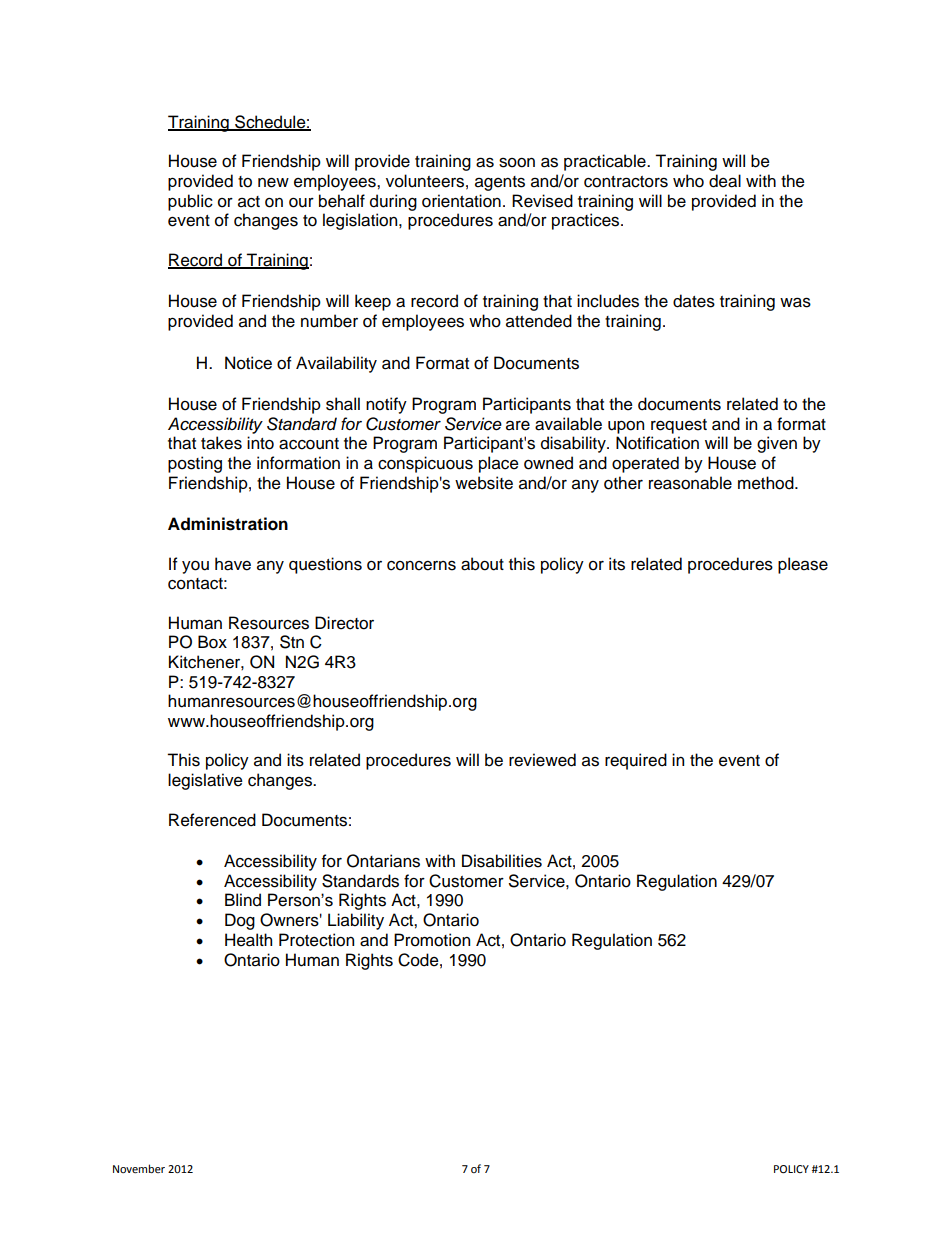 This screenshot has height=1233, width=952. What do you see at coordinates (432, 940) in the screenshot?
I see `Promotion` at bounding box center [432, 940].
